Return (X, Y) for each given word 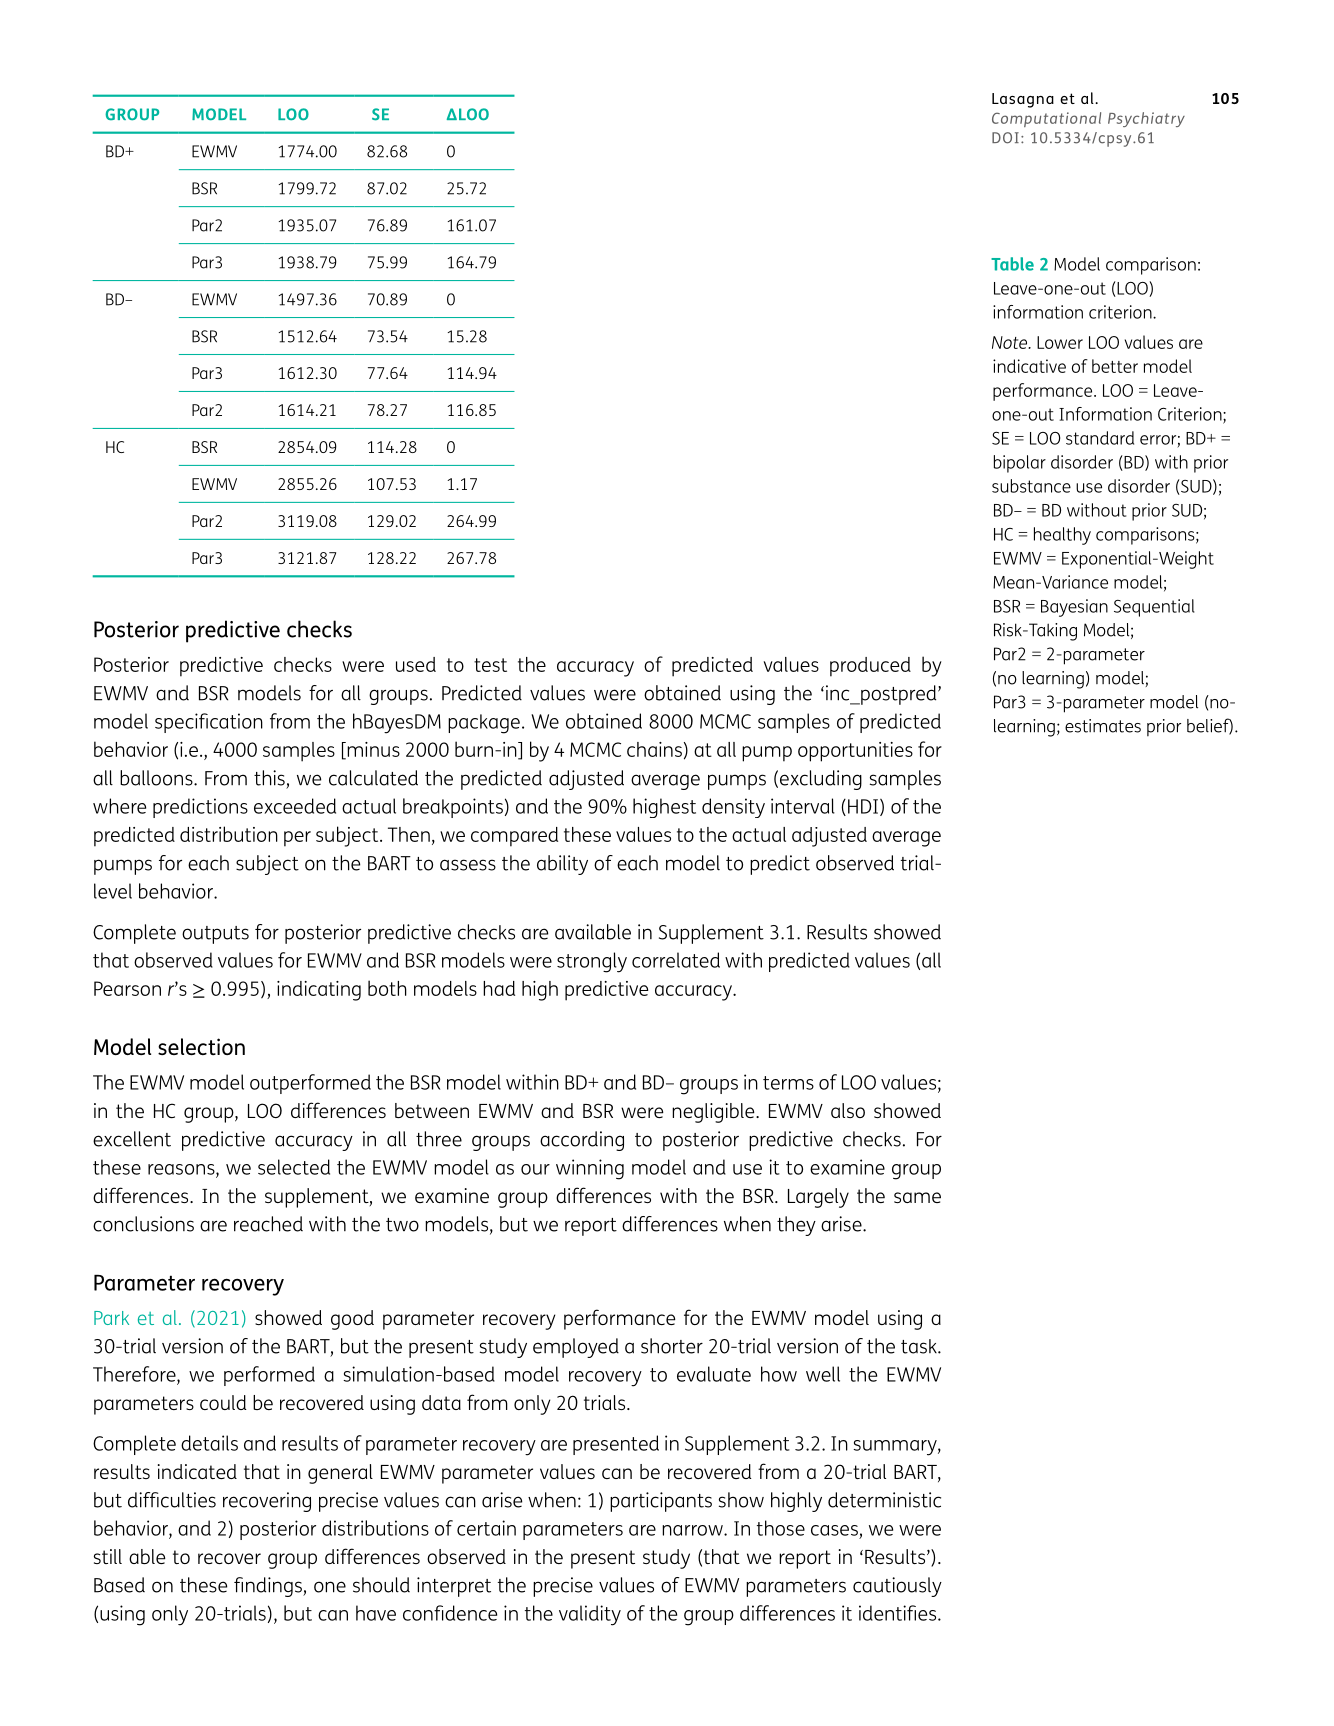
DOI (1005, 138)
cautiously (897, 1587)
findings (269, 1587)
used (416, 664)
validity (590, 1615)
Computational (1046, 119)
